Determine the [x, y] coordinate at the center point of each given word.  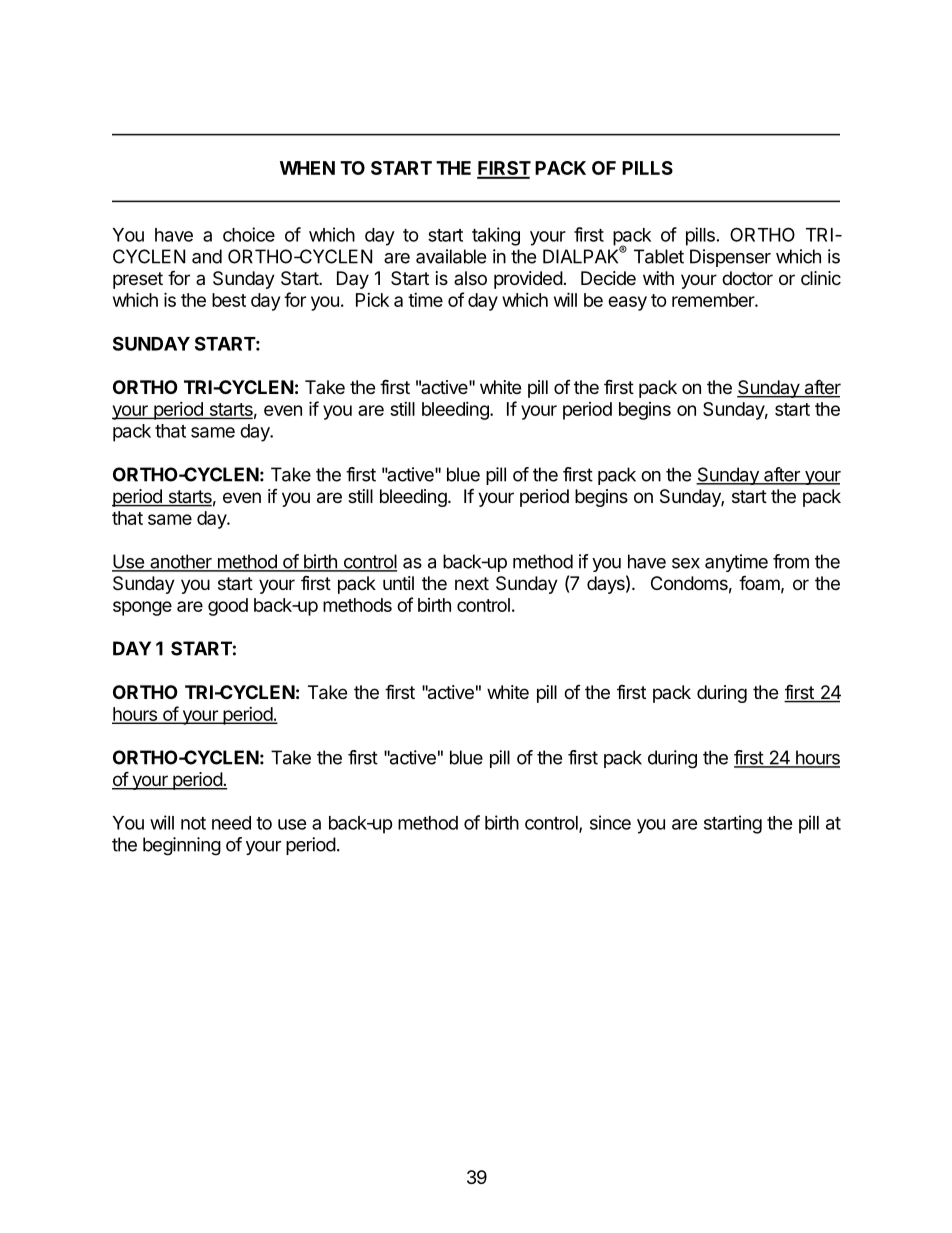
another [181, 562]
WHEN [307, 168]
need [231, 823]
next [472, 583]
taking [496, 236]
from [791, 561]
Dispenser [730, 258]
